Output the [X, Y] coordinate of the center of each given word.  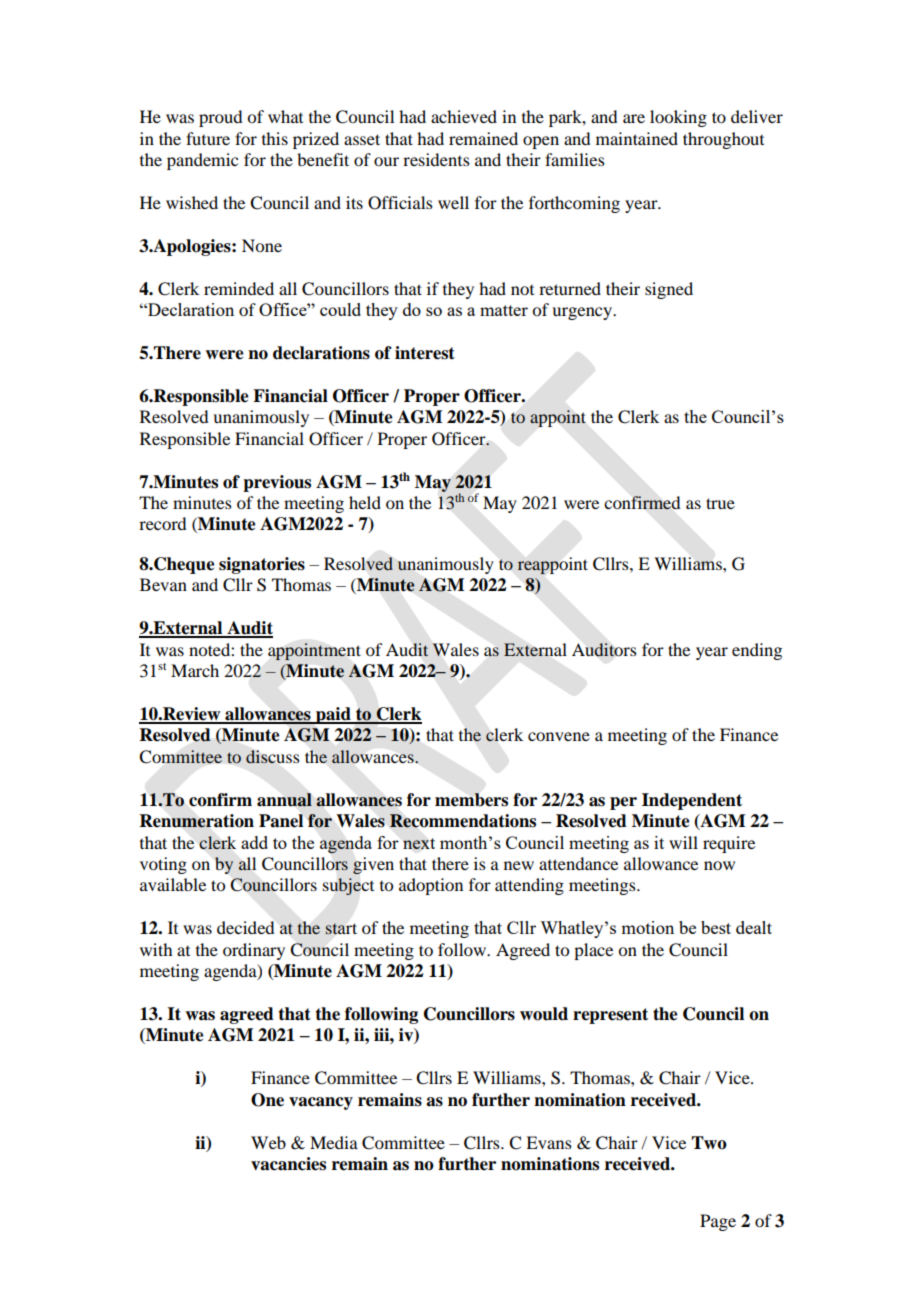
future [208, 138]
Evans [549, 1142]
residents [436, 159]
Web [268, 1142]
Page [718, 1222]
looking [678, 118]
